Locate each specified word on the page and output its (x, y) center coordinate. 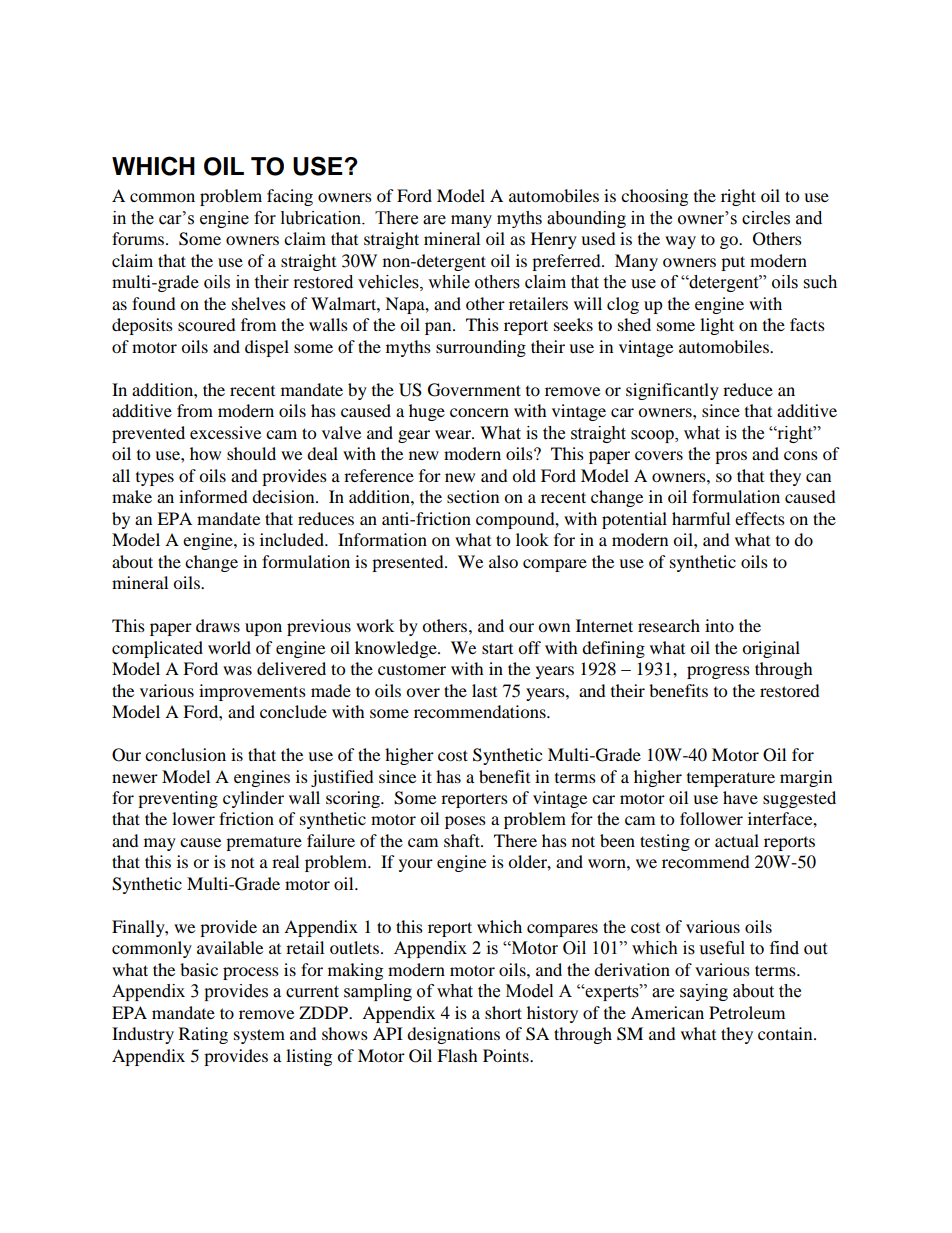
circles (766, 218)
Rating (203, 1035)
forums (139, 238)
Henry (554, 240)
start (497, 648)
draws (218, 625)
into (719, 625)
